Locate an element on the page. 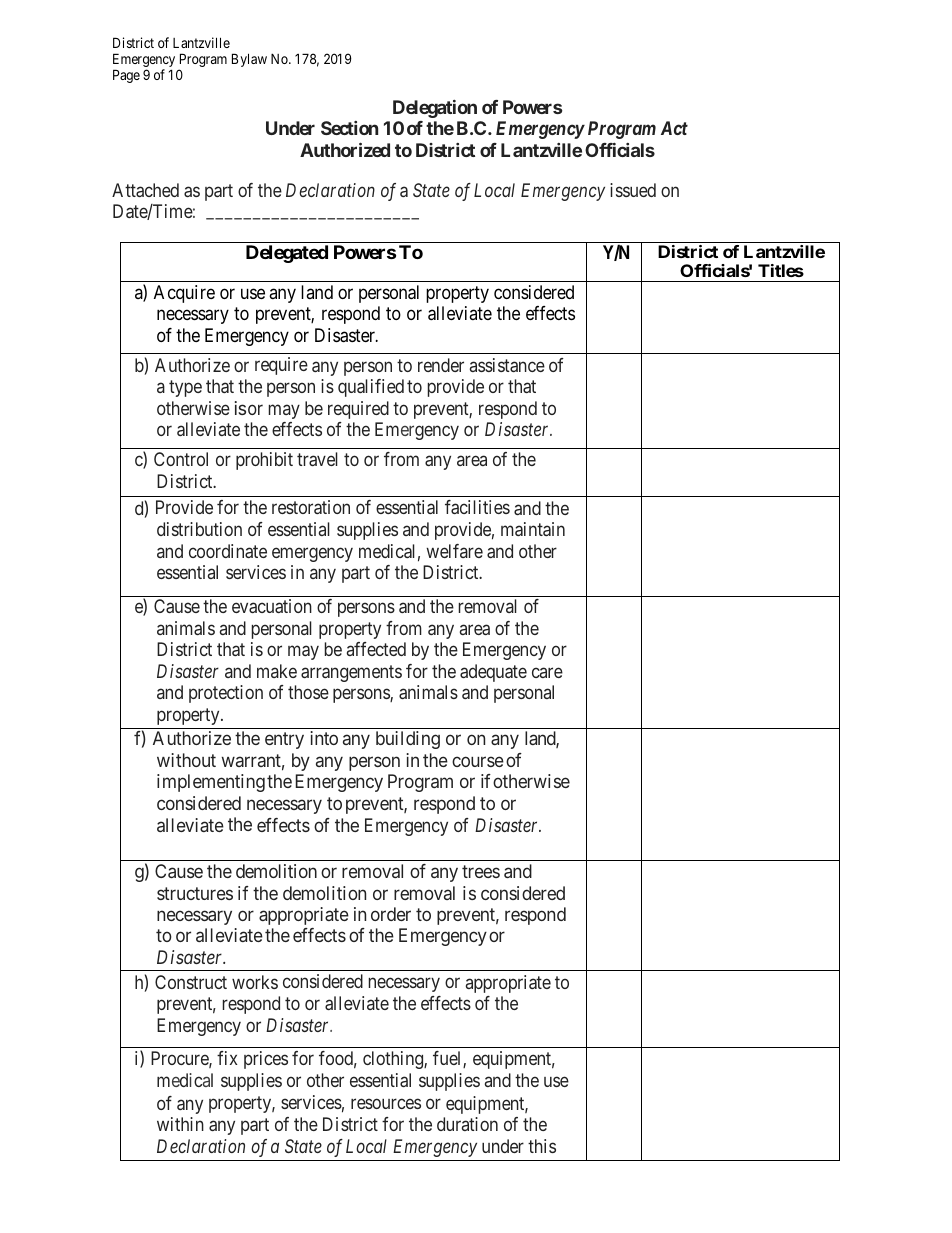 This page has height=1233, width=952. affected is located at coordinates (376, 649).
